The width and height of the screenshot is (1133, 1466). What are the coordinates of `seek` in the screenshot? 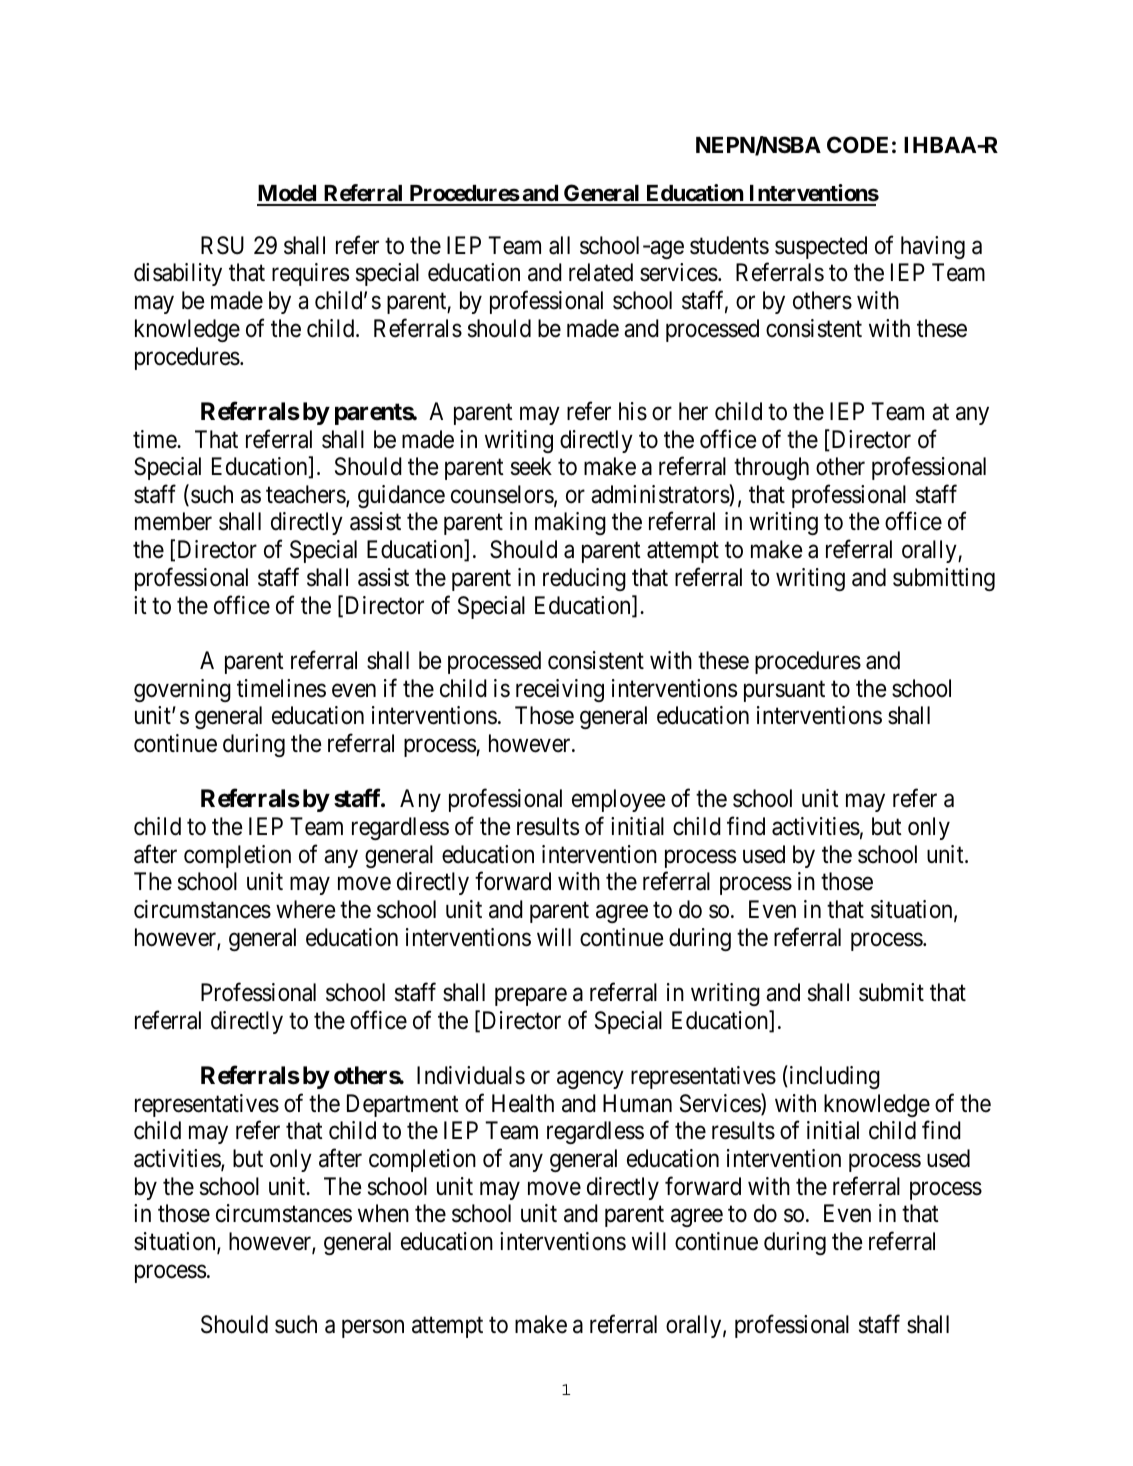 It's located at (531, 466).
